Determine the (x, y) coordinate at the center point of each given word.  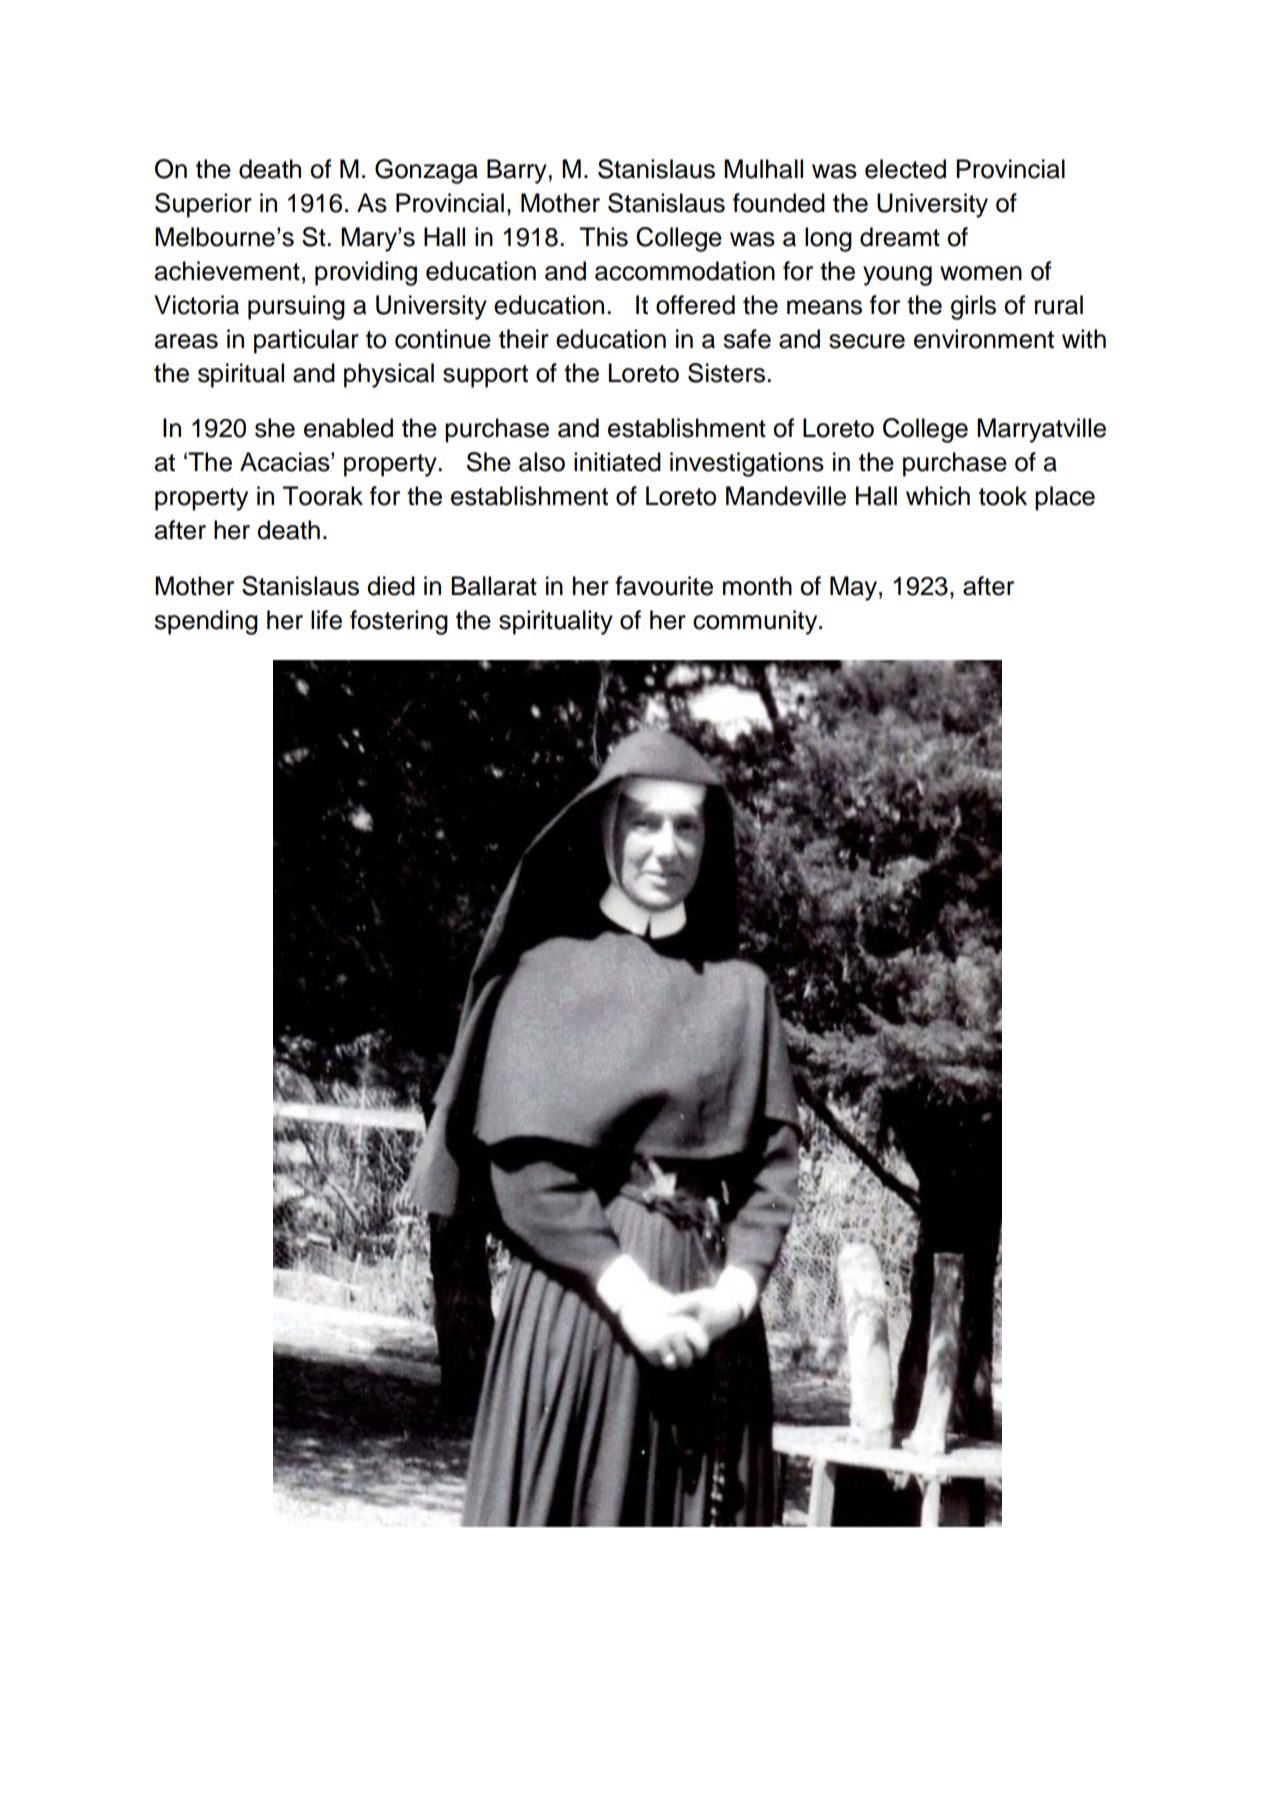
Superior (203, 205)
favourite (664, 586)
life (326, 620)
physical (389, 375)
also (542, 462)
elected (905, 169)
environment (984, 339)
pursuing (296, 307)
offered (695, 305)
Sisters (726, 373)
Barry (517, 171)
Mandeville (786, 496)
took (1003, 496)
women (981, 273)
